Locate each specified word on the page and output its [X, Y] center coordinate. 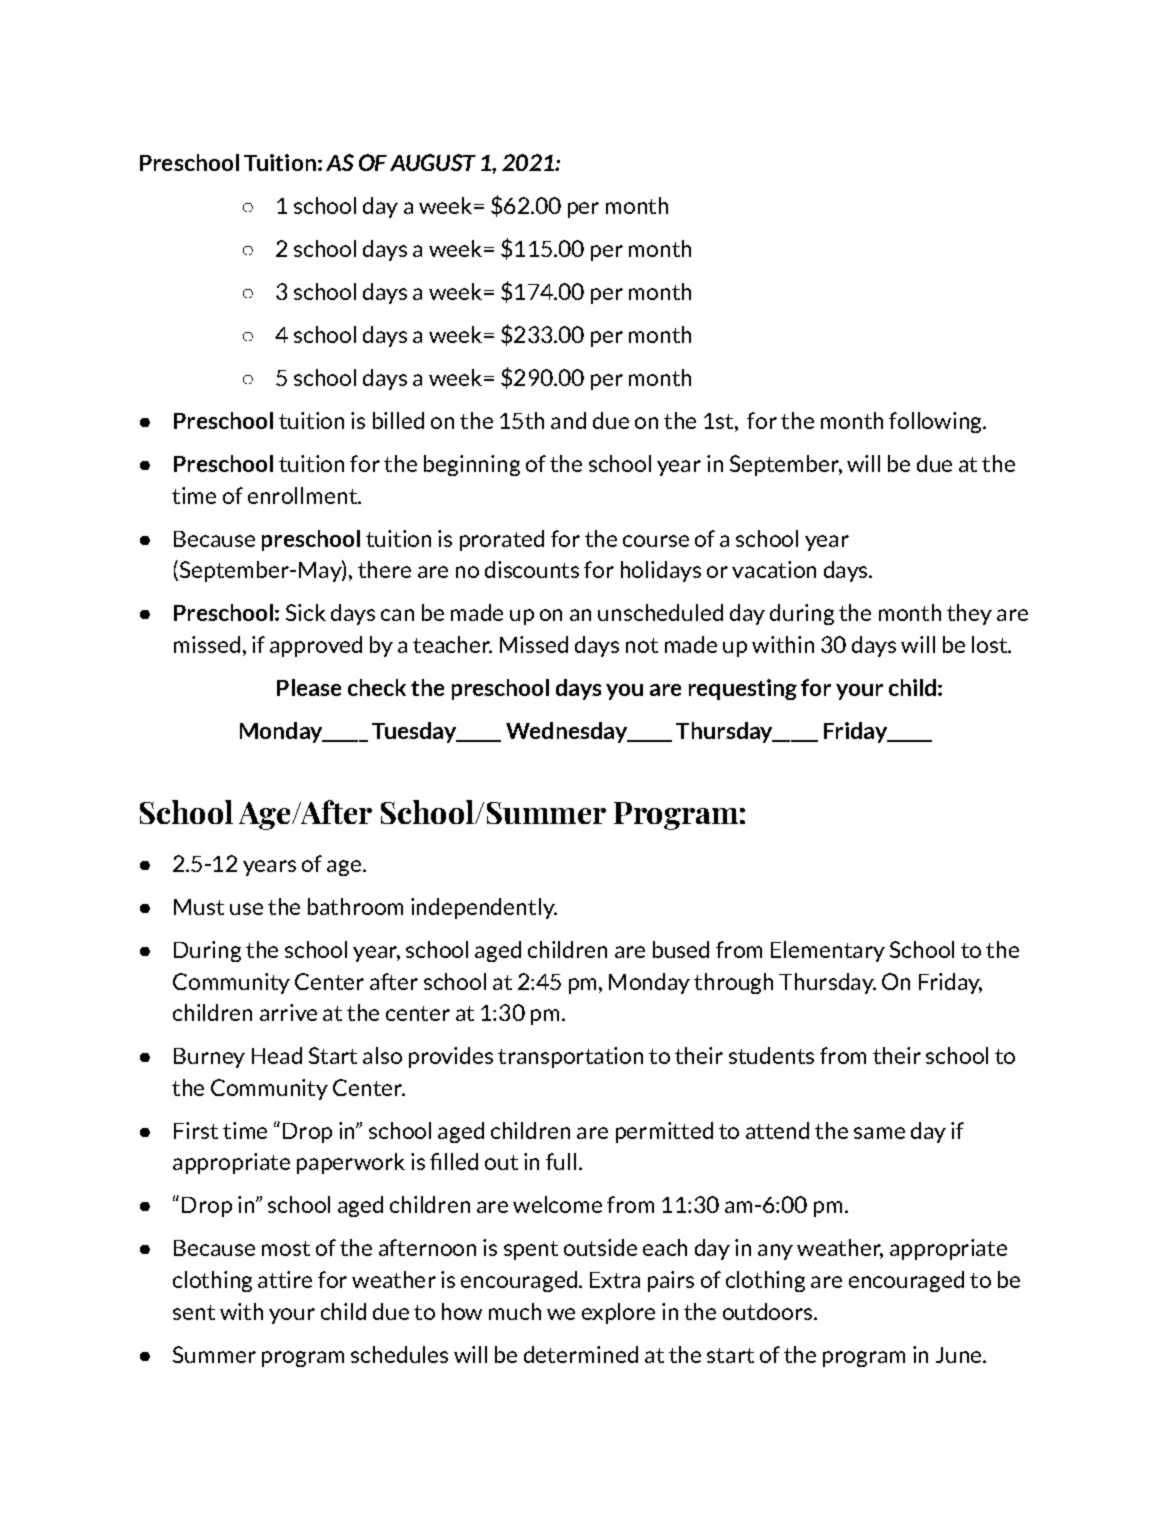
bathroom [355, 906]
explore [618, 1313]
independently [484, 908]
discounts [532, 569]
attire [285, 1279]
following [936, 422]
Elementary [828, 951]
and [568, 420]
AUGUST [433, 162]
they [969, 614]
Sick [306, 612]
